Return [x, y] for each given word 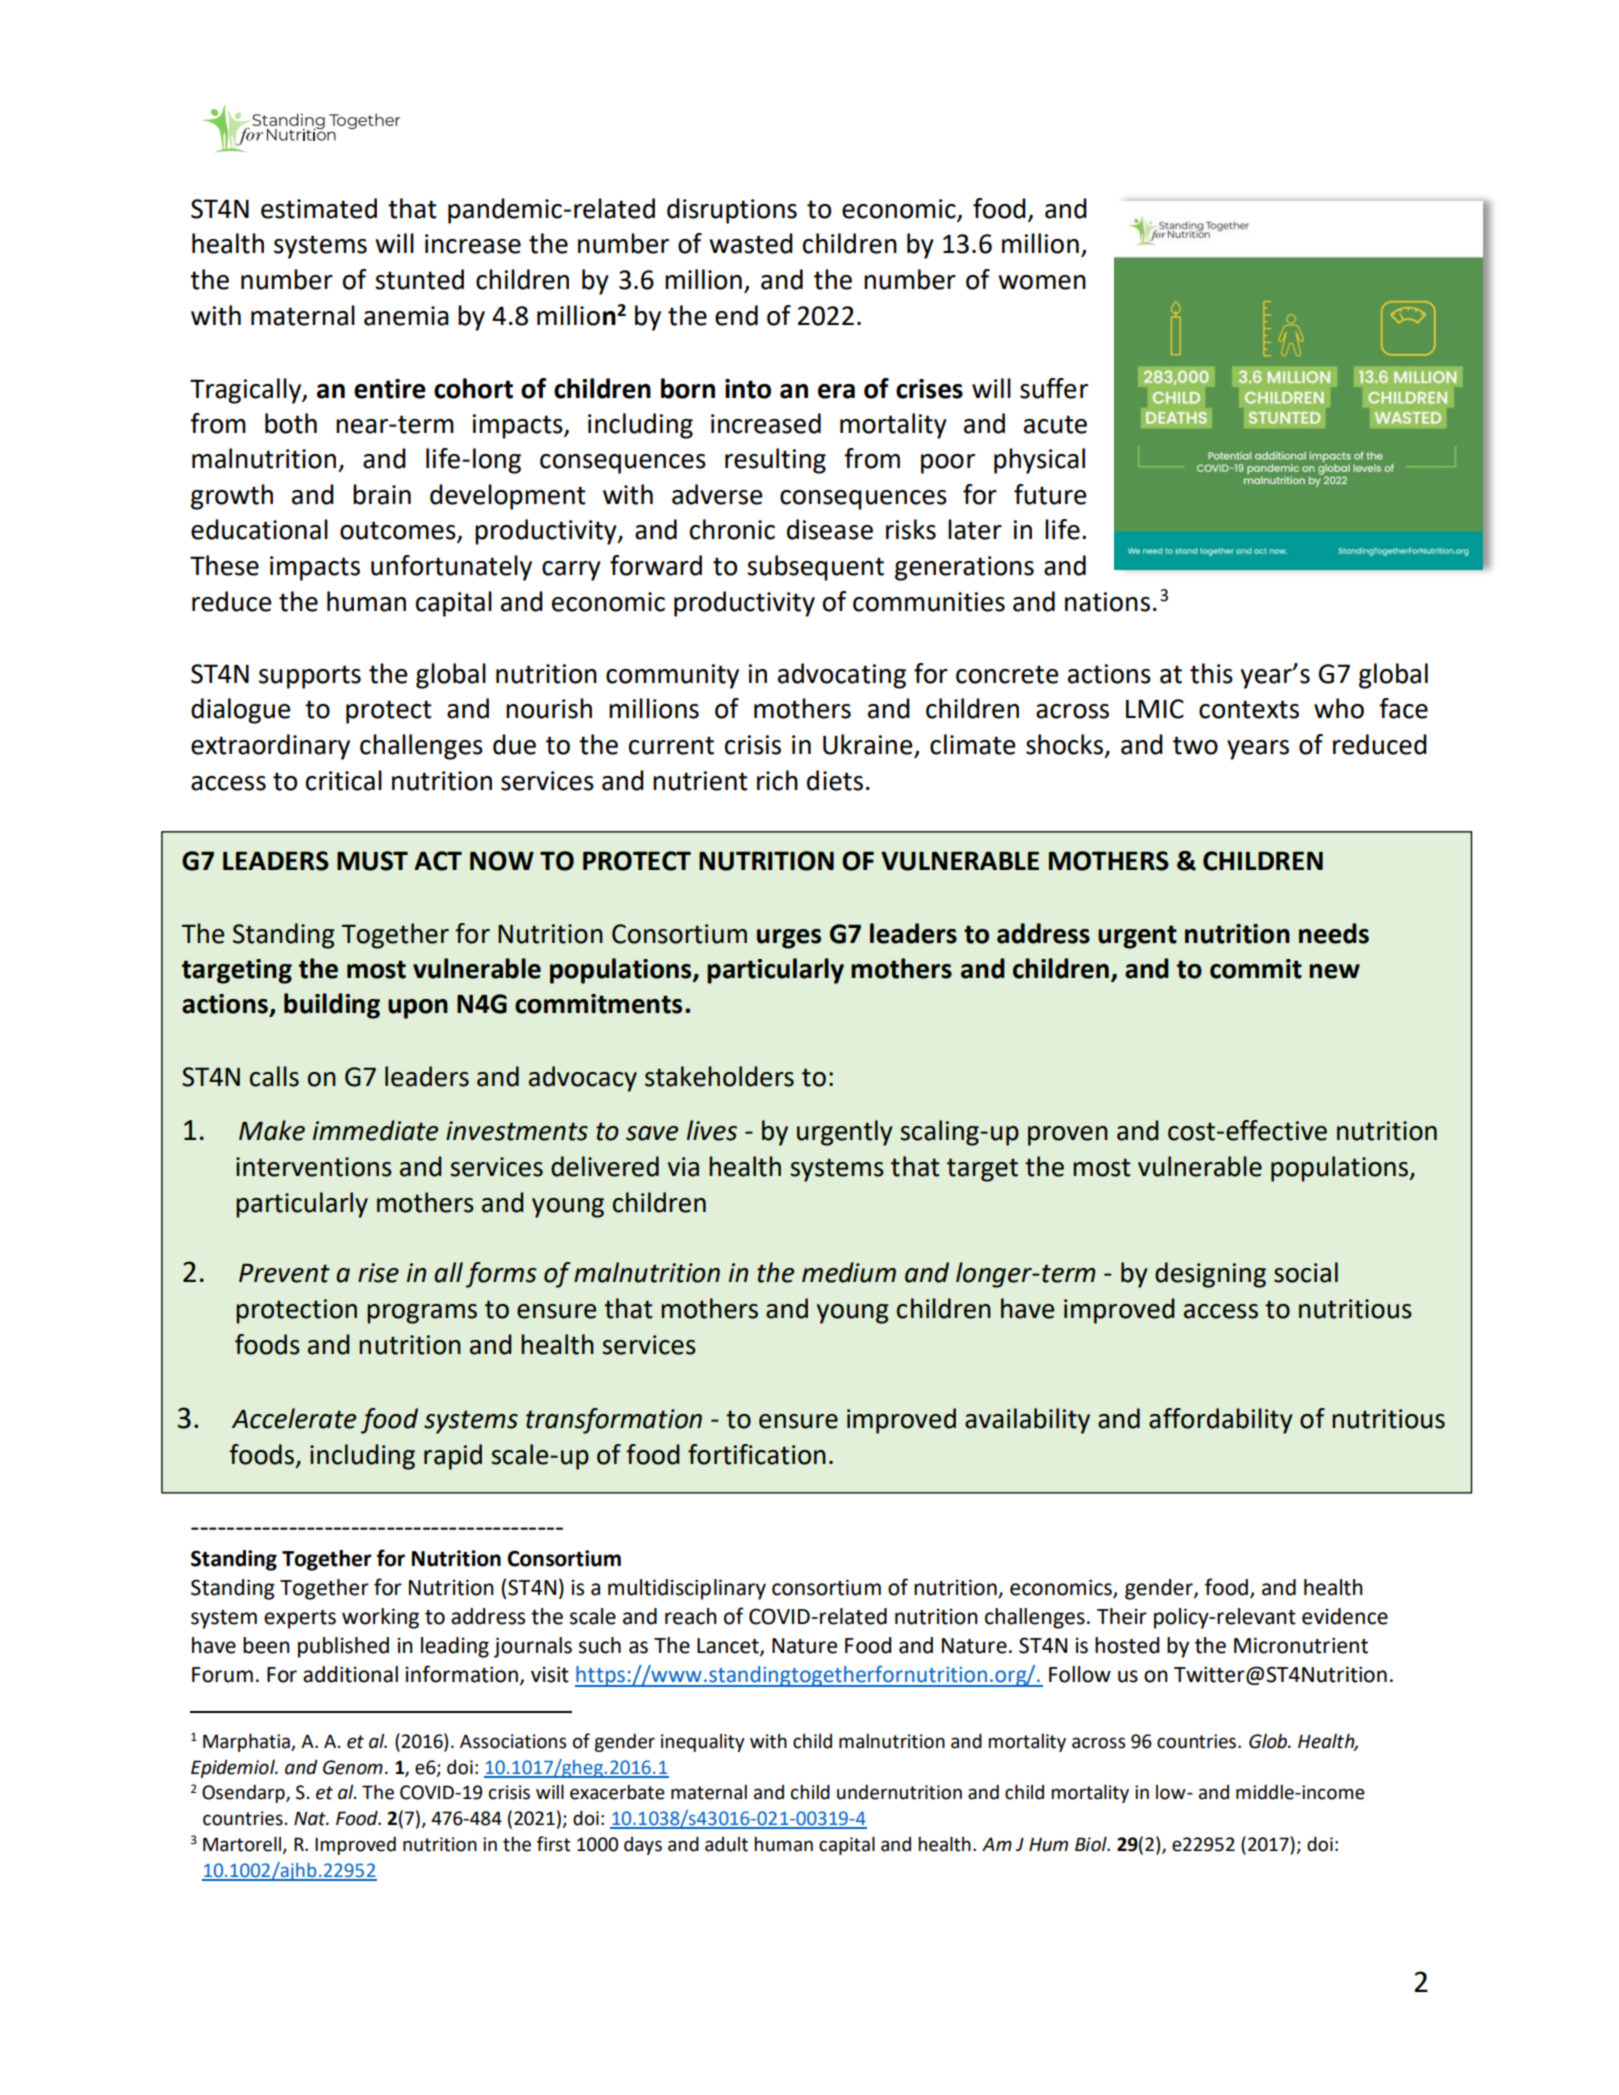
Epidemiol [234, 1768]
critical [344, 780]
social [1306, 1272]
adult [726, 1844]
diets [835, 780]
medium [849, 1272]
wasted [751, 243]
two [1195, 745]
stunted [419, 279]
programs [422, 1314]
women [1042, 282]
